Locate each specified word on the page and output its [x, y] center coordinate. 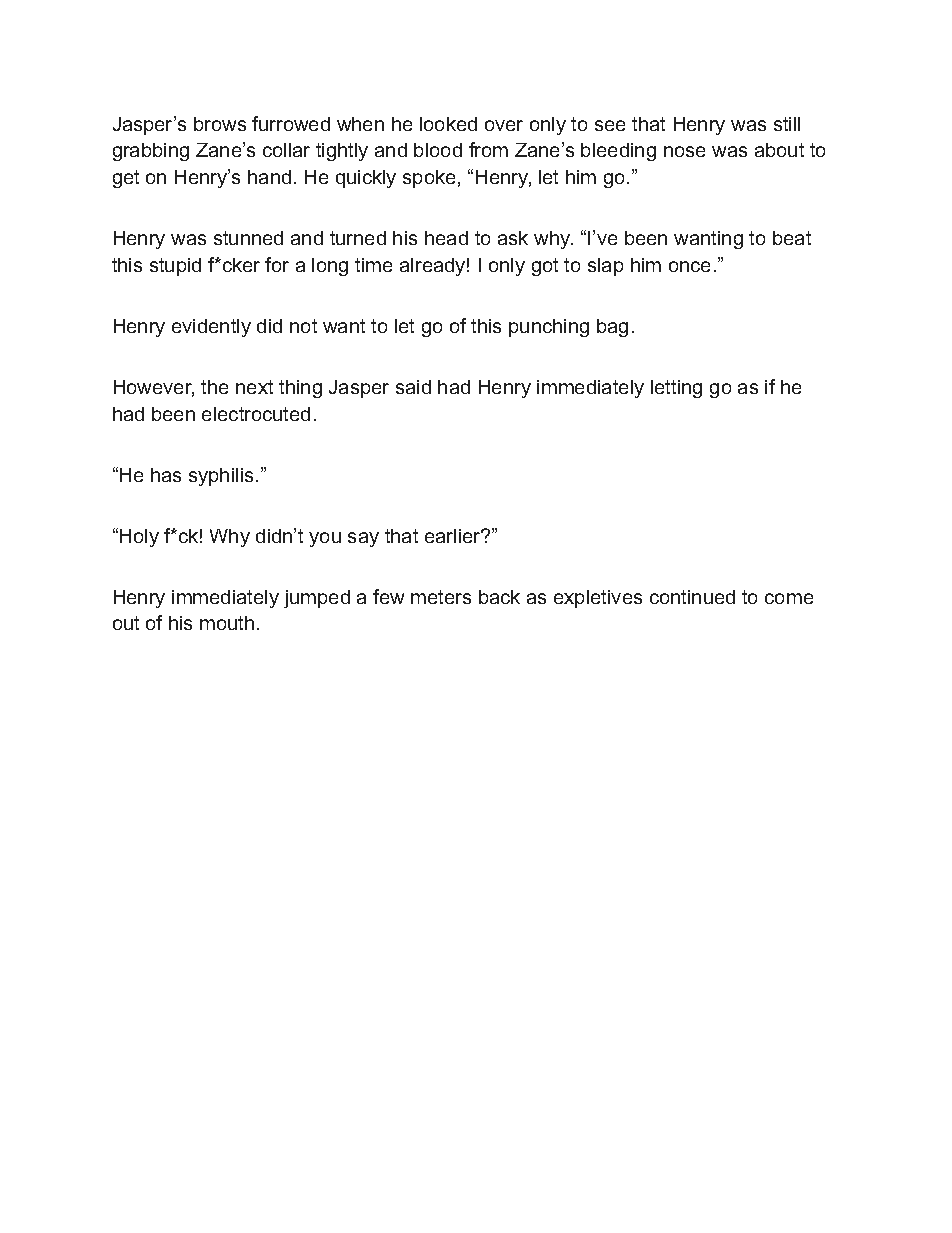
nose [684, 151]
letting [676, 389]
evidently [211, 328]
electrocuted [256, 414]
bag [612, 328]
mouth [227, 623]
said [413, 387]
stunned [248, 238]
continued [692, 597]
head [446, 238]
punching [549, 328]
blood [438, 150]
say [363, 539]
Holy [139, 538]
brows [220, 124]
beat [792, 238]
